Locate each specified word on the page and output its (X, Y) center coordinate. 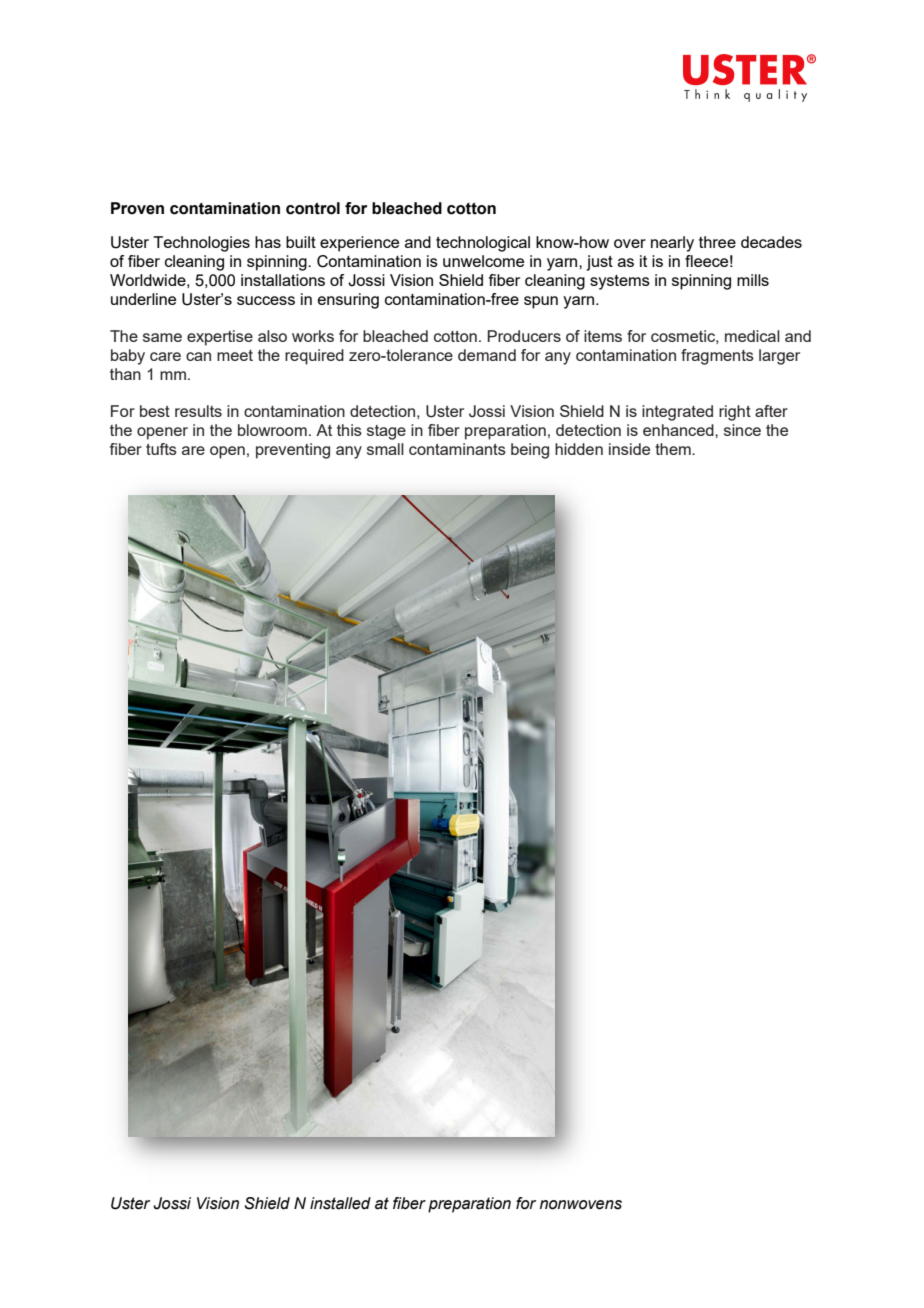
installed (340, 1203)
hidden (579, 449)
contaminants (457, 449)
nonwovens (581, 1205)
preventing (293, 451)
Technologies (201, 244)
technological (483, 244)
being (530, 451)
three (717, 242)
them (674, 449)
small (385, 449)
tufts (161, 449)
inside (629, 449)
